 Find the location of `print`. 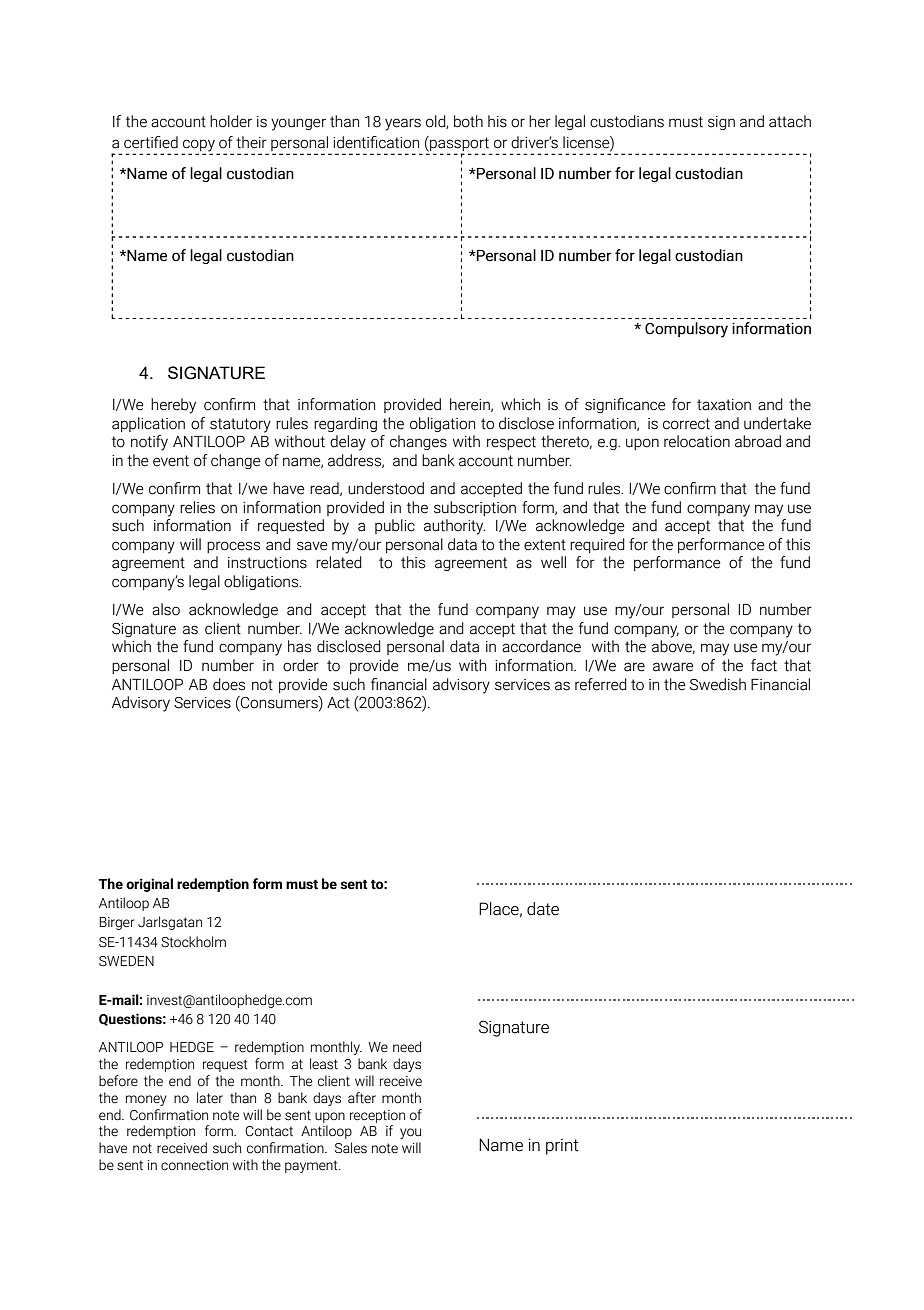

print is located at coordinates (562, 1147).
